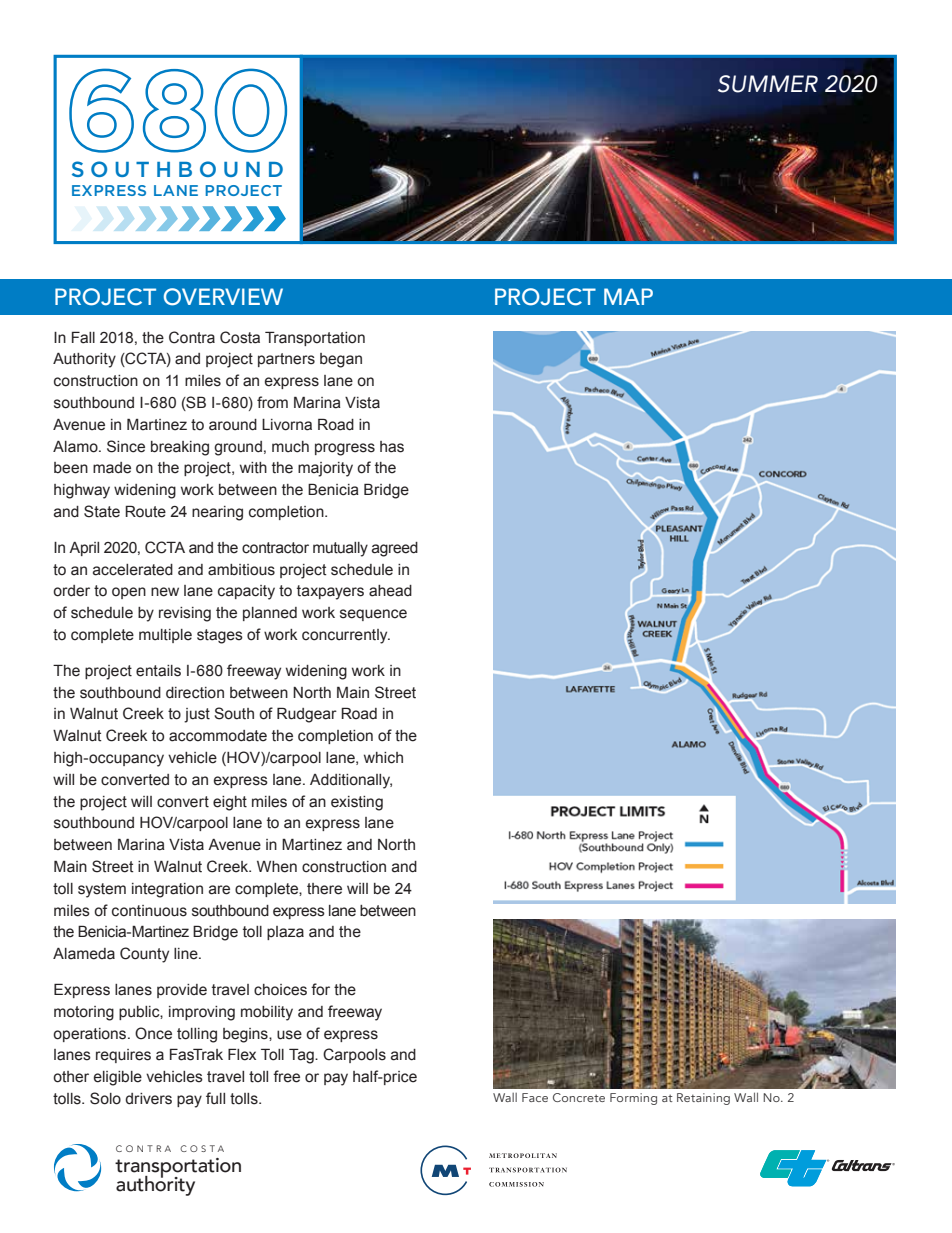 This screenshot has width=952, height=1233. What do you see at coordinates (703, 1099) in the screenshot?
I see `Retaining` at bounding box center [703, 1099].
